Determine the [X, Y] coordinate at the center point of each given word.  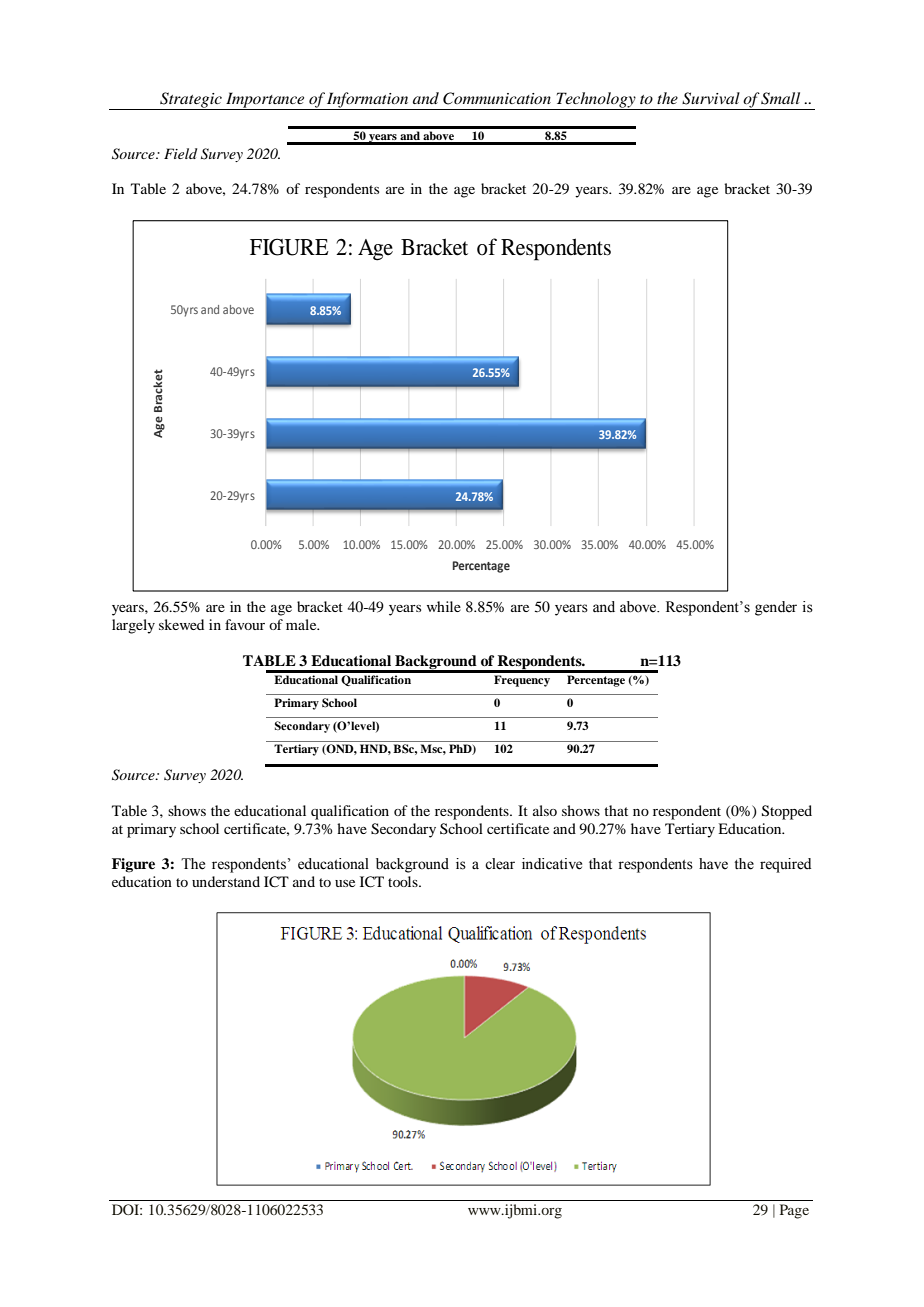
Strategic [191, 101]
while [444, 606]
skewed [181, 624]
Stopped [787, 812]
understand [226, 881]
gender [776, 608]
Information [368, 101]
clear [500, 864]
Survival [711, 98]
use [345, 883]
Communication [497, 98]
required [785, 865]
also [545, 810]
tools [404, 881]
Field [180, 153]
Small [780, 98]
